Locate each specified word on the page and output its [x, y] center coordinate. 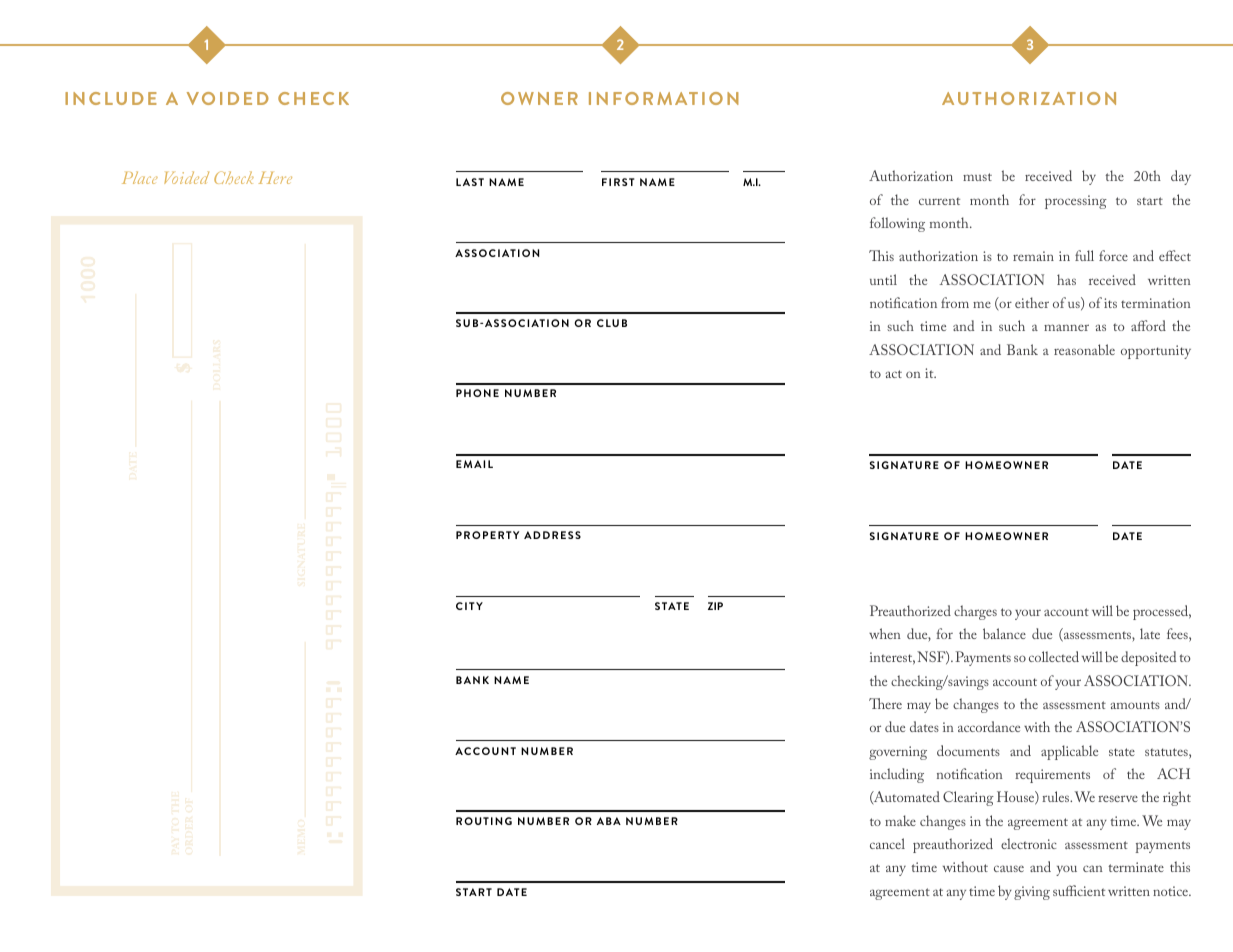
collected [1054, 656]
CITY [469, 606]
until [883, 279]
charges [975, 612]
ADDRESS [552, 535]
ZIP [715, 606]
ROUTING [484, 821]
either [1032, 302]
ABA [609, 821]
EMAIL [474, 464]
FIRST [618, 182]
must [977, 177]
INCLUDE [111, 98]
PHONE [477, 393]
